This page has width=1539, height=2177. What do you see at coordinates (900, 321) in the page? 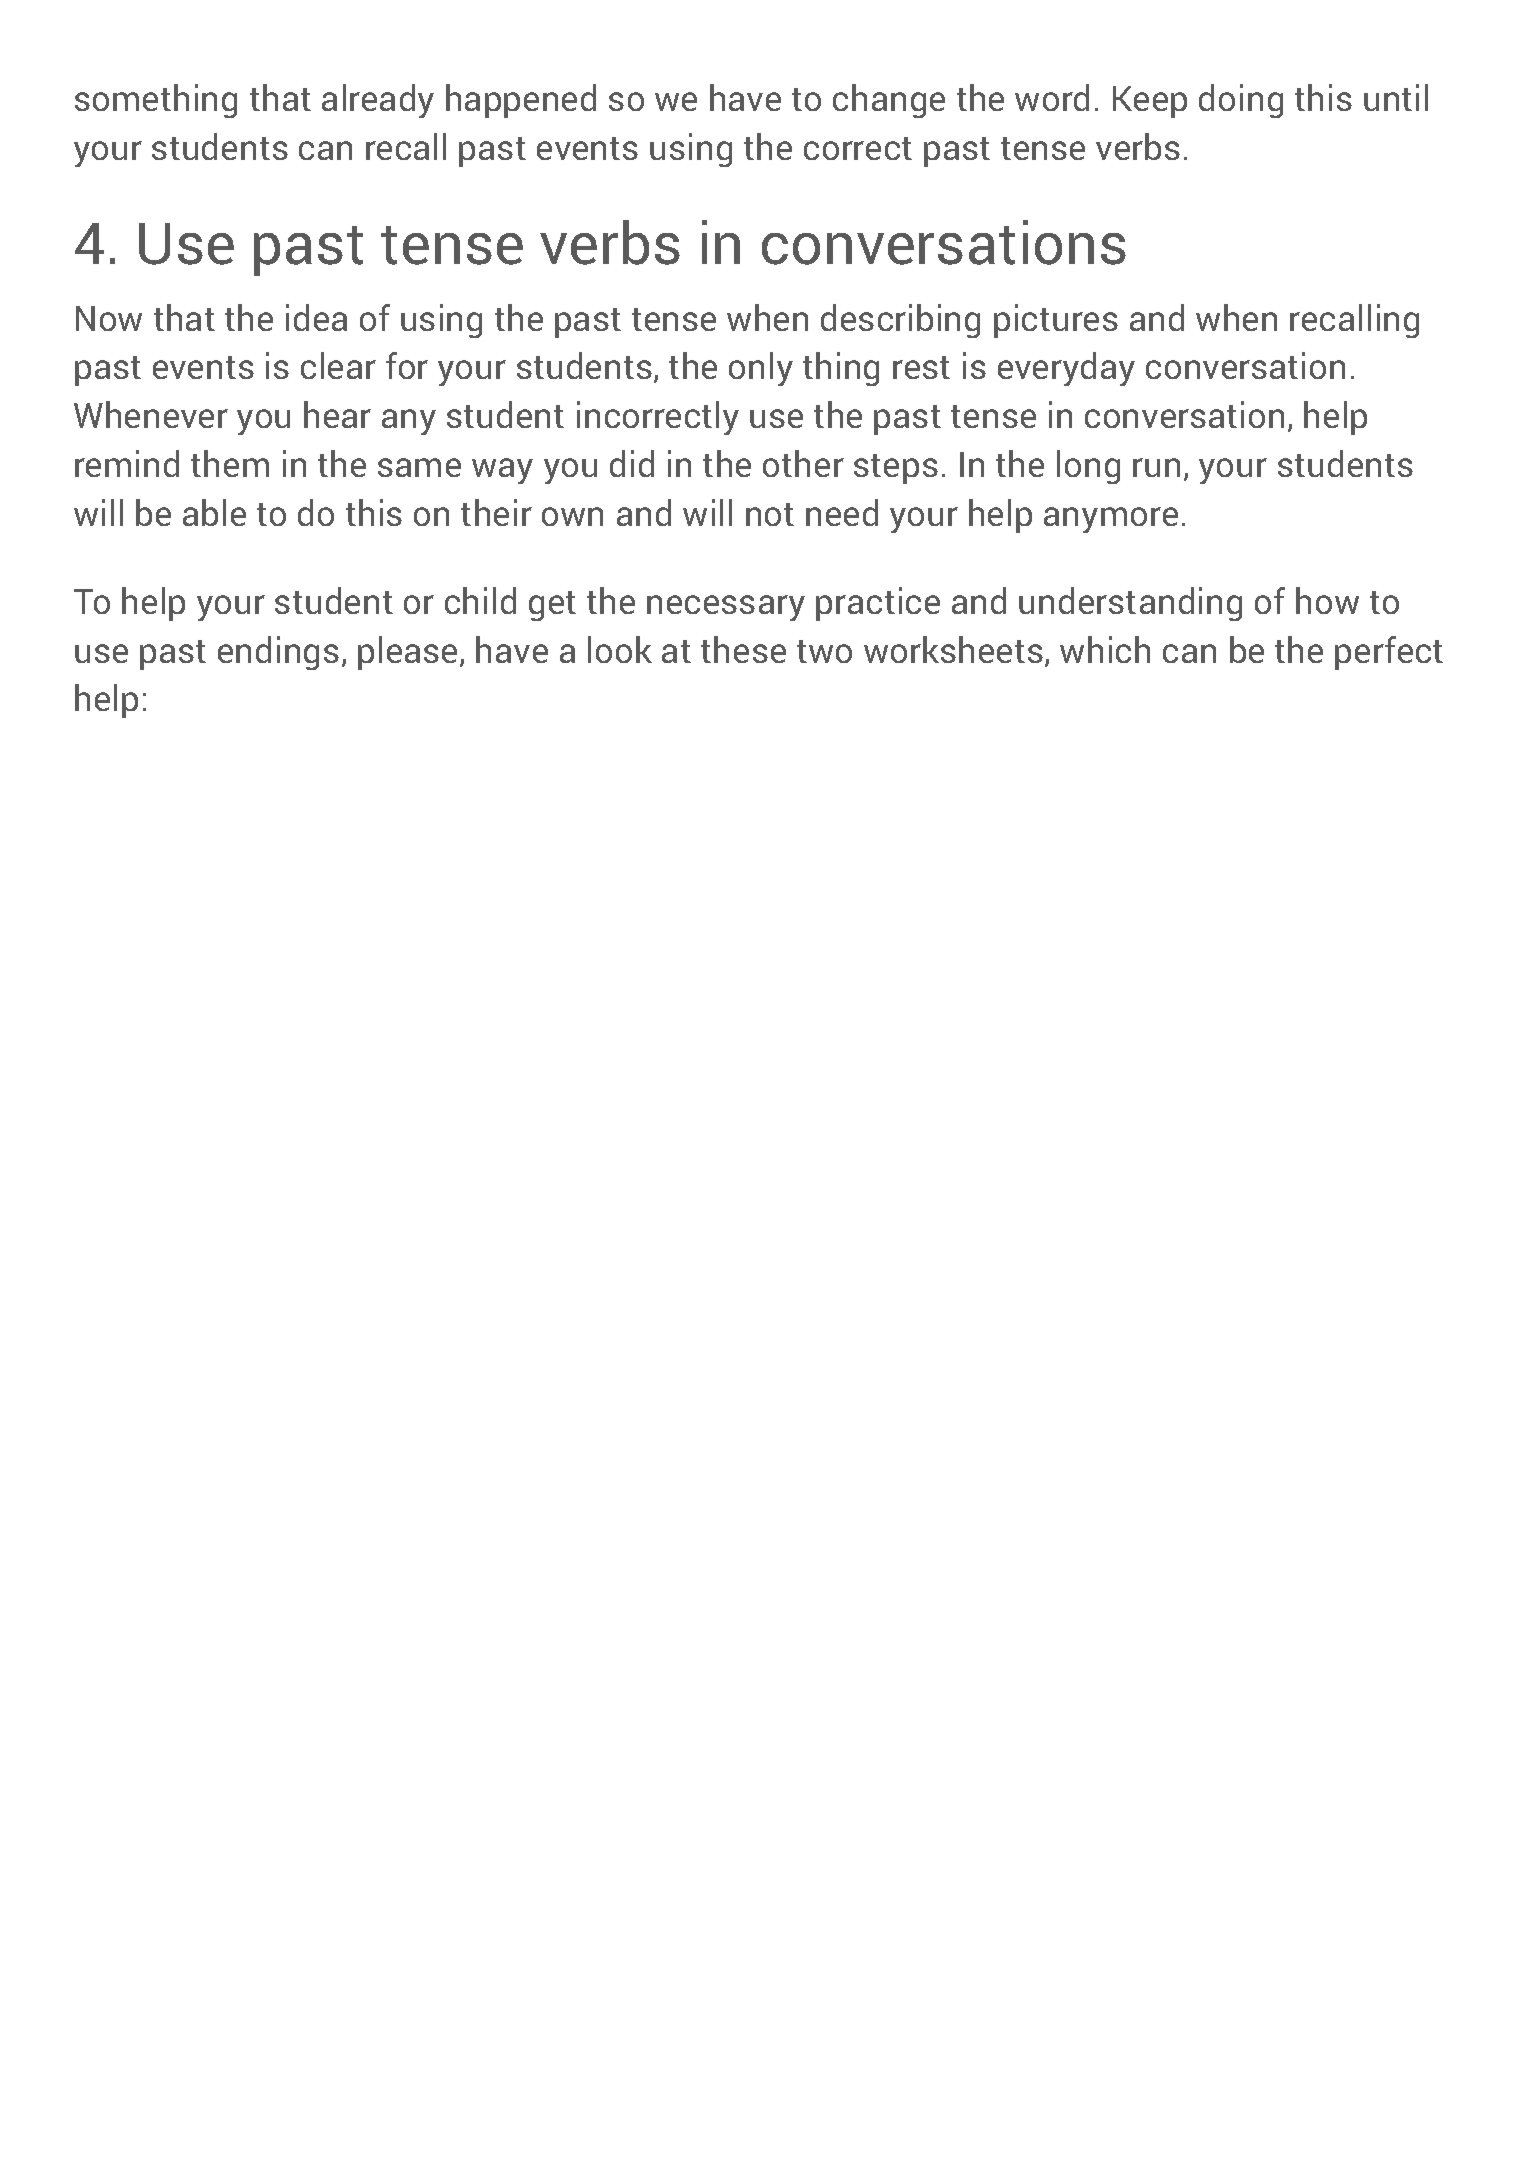
I see `describing` at bounding box center [900, 321].
